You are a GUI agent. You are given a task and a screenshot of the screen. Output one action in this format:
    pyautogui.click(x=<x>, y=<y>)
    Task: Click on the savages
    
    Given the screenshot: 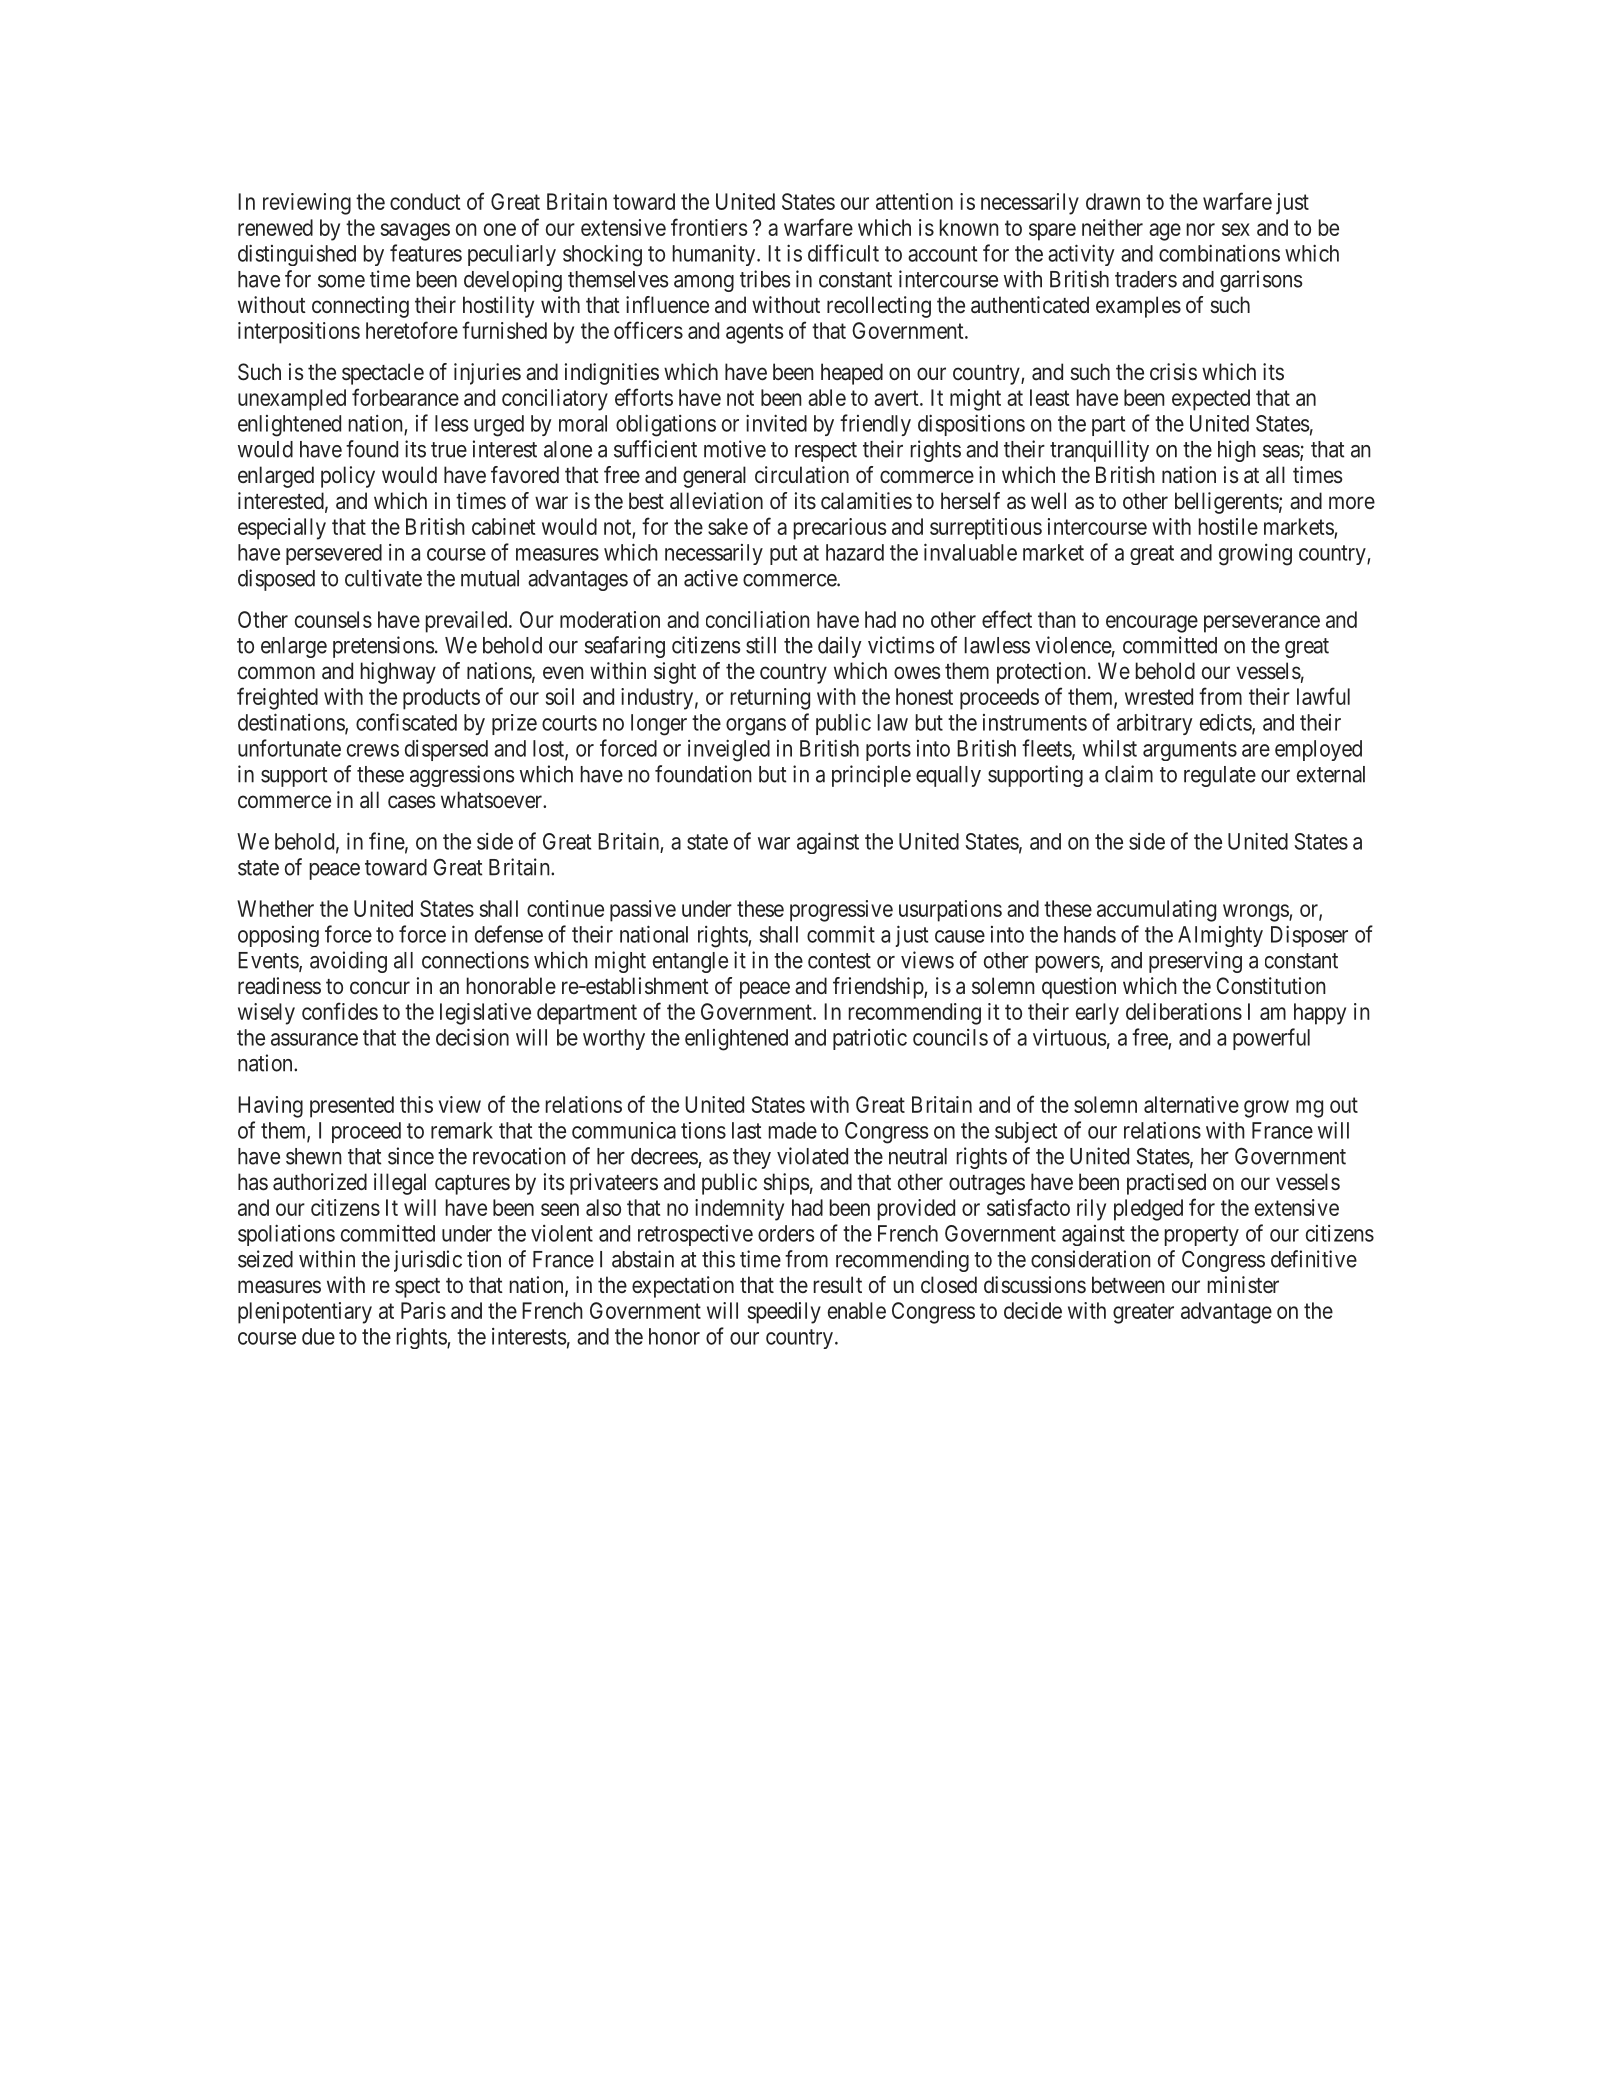 What is the action you would take?
    pyautogui.click(x=415, y=232)
